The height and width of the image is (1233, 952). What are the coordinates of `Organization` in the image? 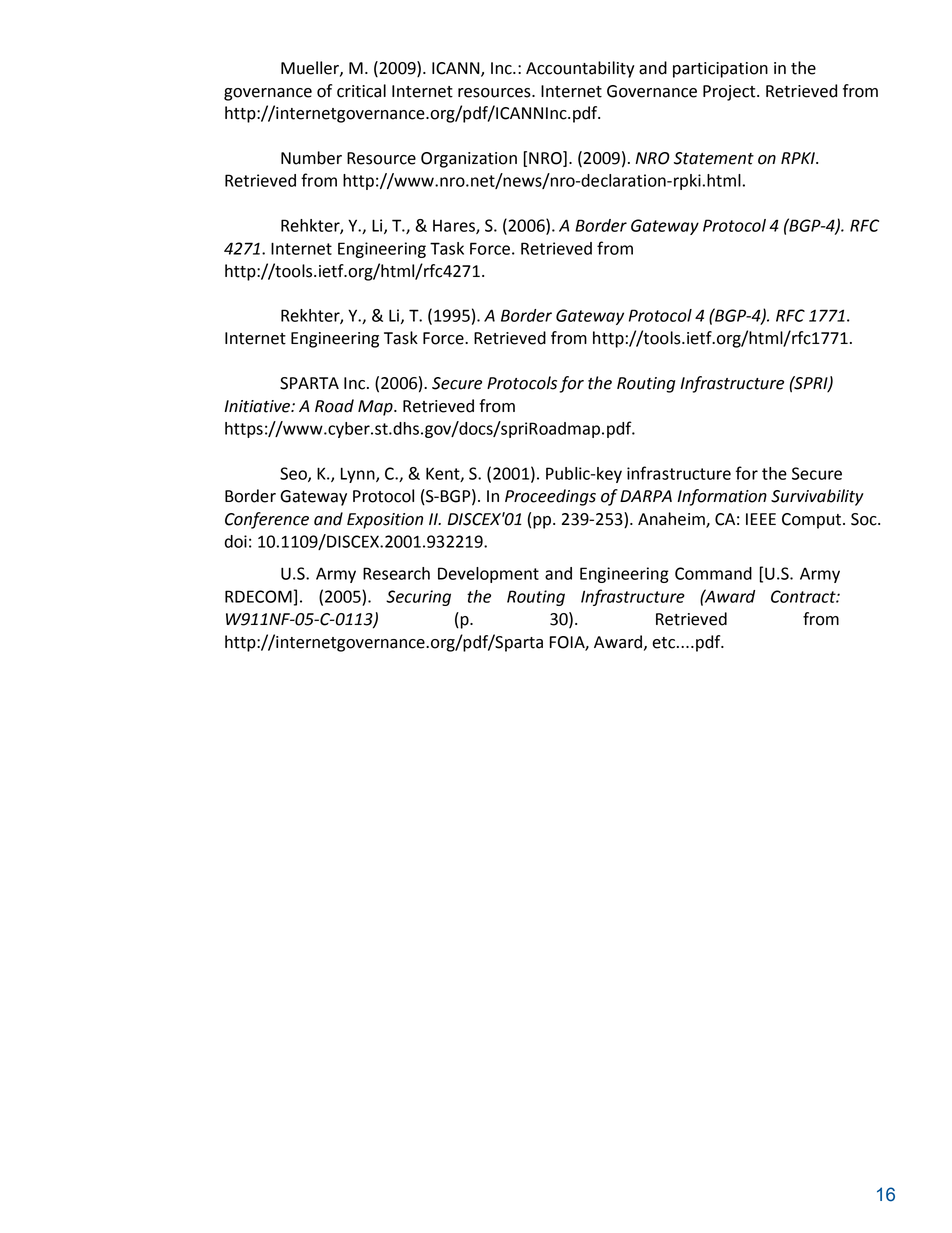 It's located at (469, 160).
